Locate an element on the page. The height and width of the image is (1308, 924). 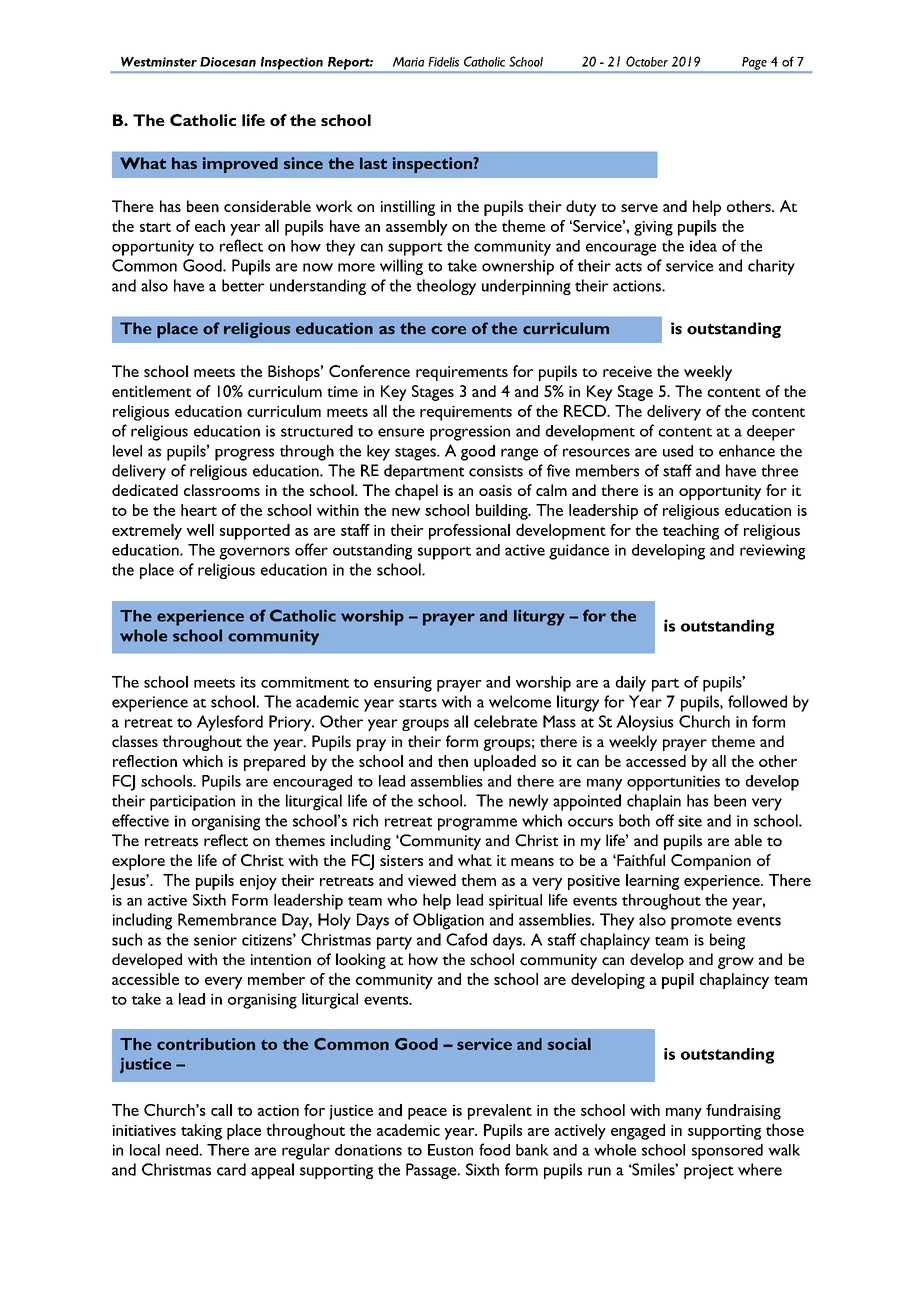
classrooms is located at coordinates (222, 490).
